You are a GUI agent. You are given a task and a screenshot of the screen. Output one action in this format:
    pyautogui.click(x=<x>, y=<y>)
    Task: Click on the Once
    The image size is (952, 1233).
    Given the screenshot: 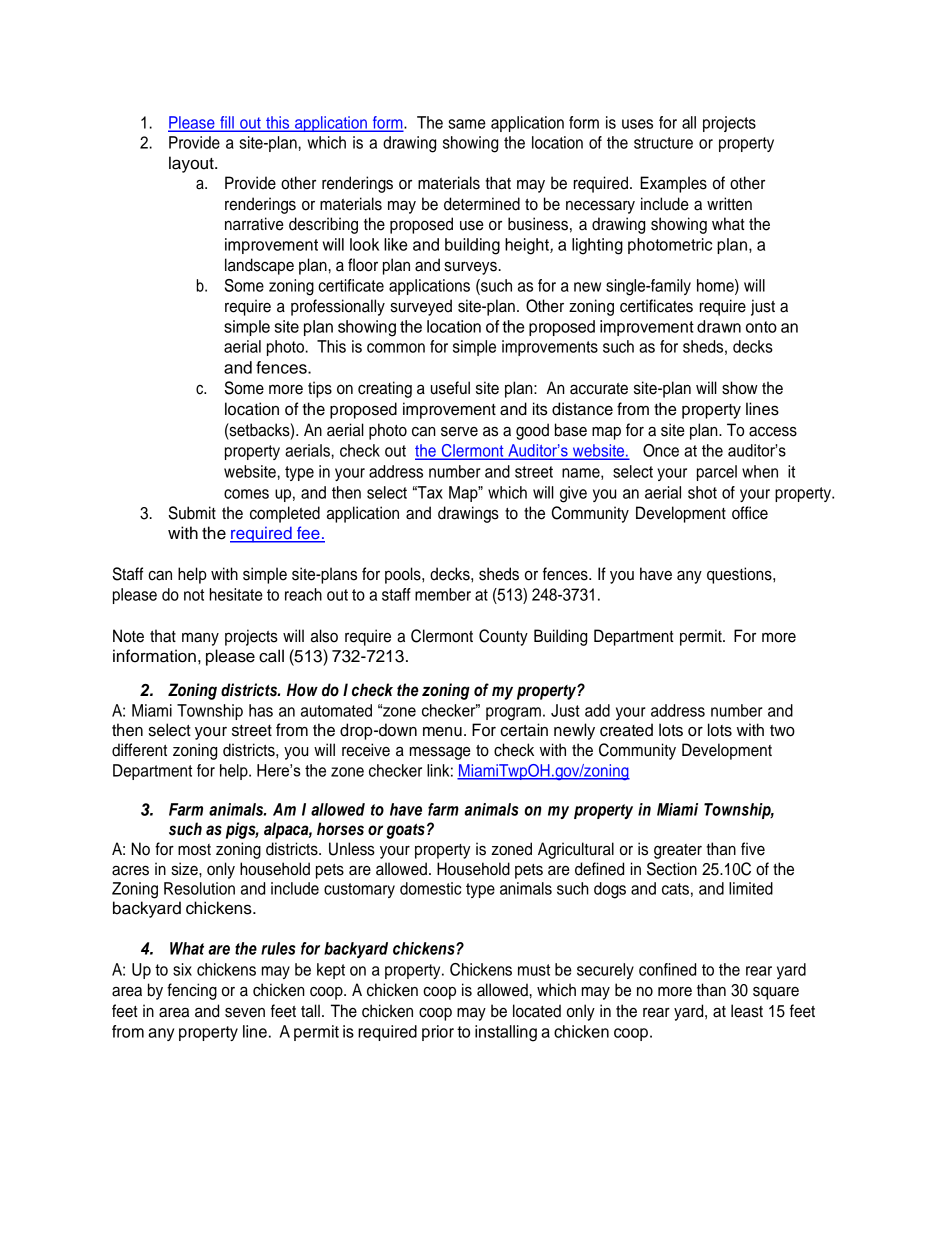 What is the action you would take?
    pyautogui.click(x=661, y=450)
